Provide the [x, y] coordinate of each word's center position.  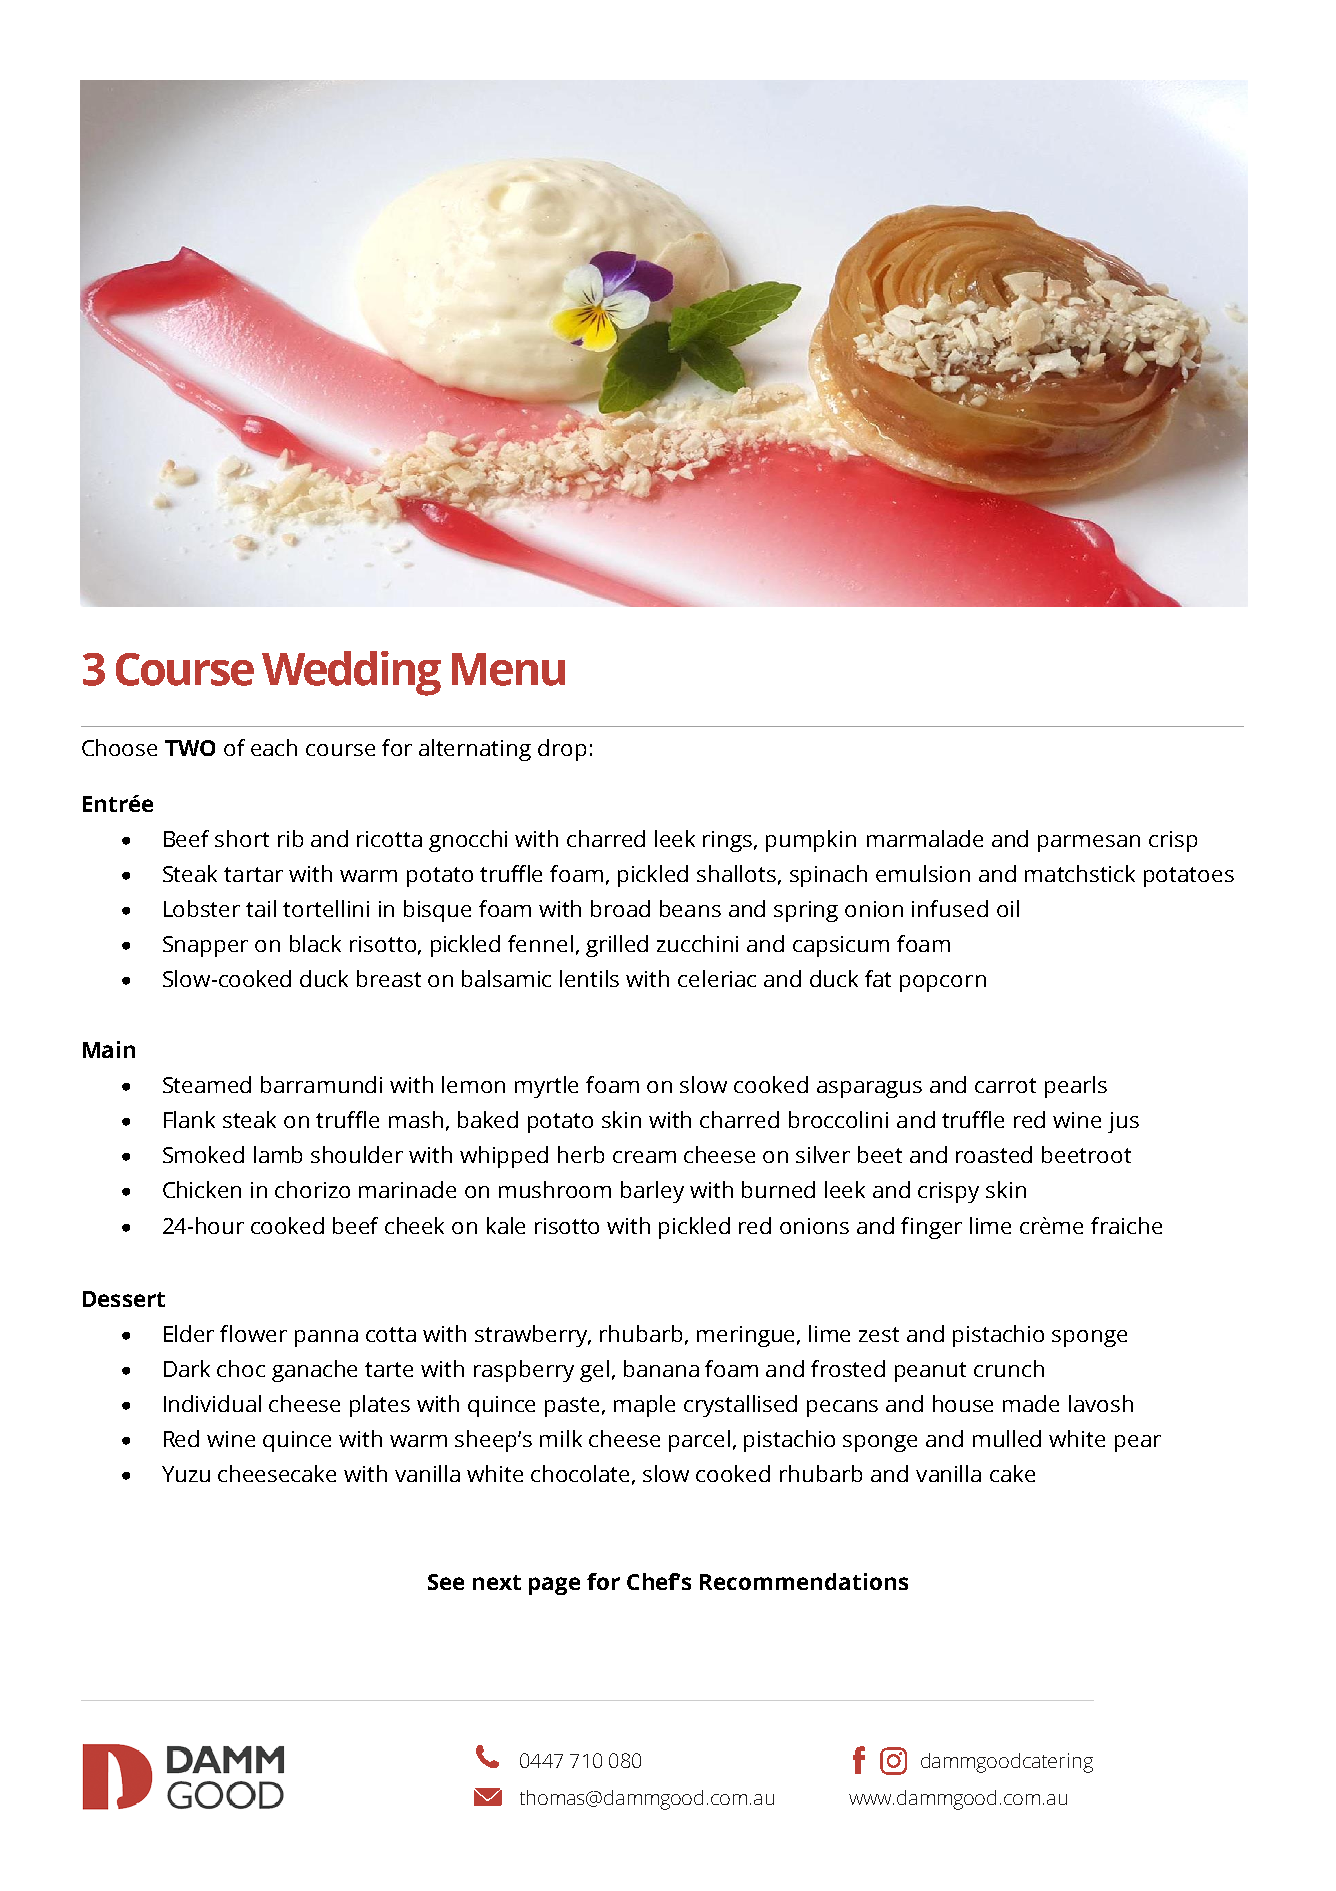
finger [931, 1228]
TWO [190, 748]
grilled [617, 946]
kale [506, 1225]
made [1031, 1403]
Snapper [205, 946]
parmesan [1089, 843]
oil [1008, 908]
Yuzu [186, 1474]
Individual [212, 1403]
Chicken [202, 1189]
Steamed [207, 1084]
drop [562, 750]
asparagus [869, 1089]
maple [644, 1406]
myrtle [546, 1087]
